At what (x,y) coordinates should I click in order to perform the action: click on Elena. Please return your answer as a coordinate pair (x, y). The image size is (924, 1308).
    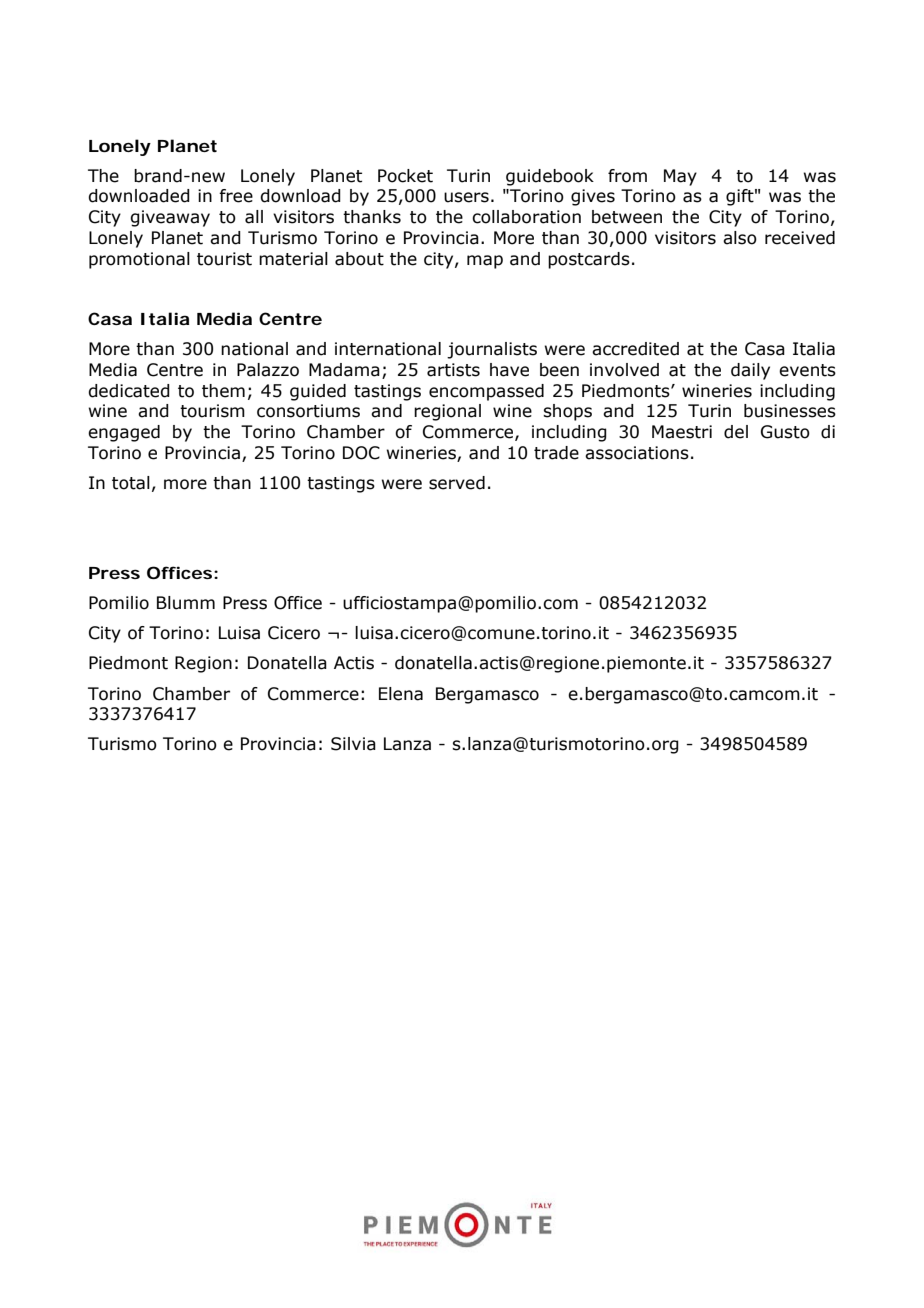
    Looking at the image, I should click on (401, 694).
